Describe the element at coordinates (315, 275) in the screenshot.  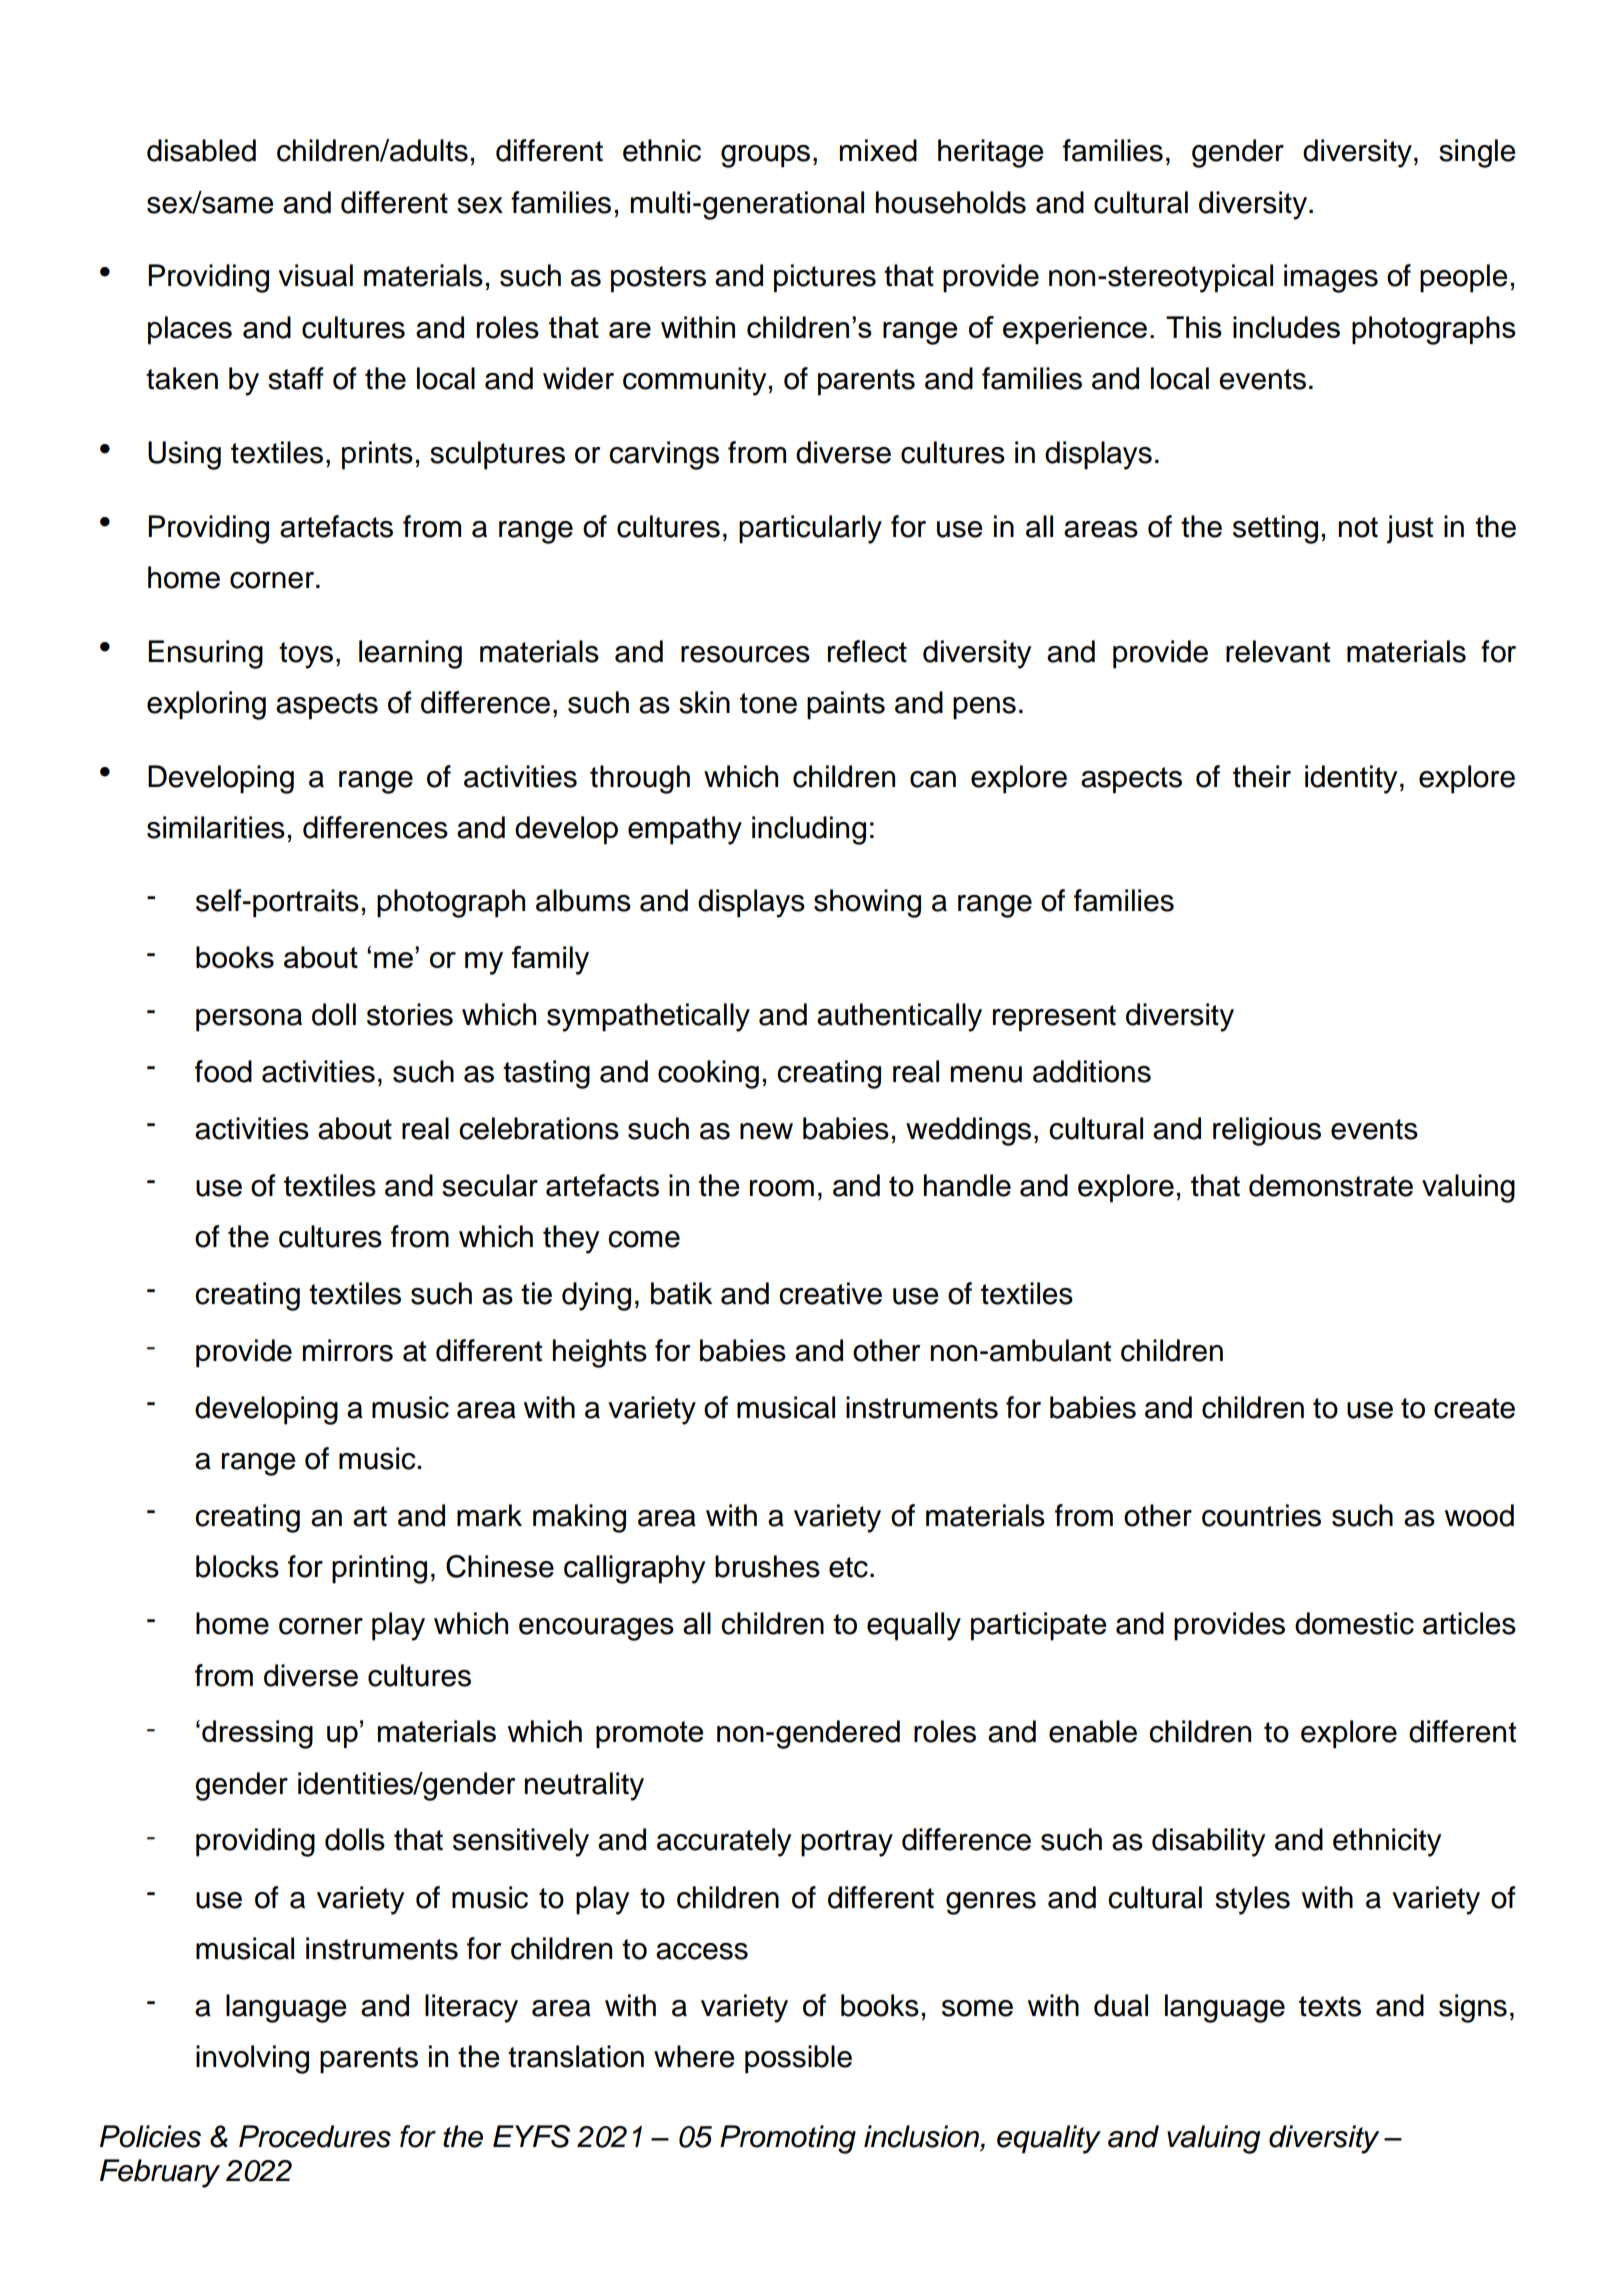
I see `visual` at that location.
